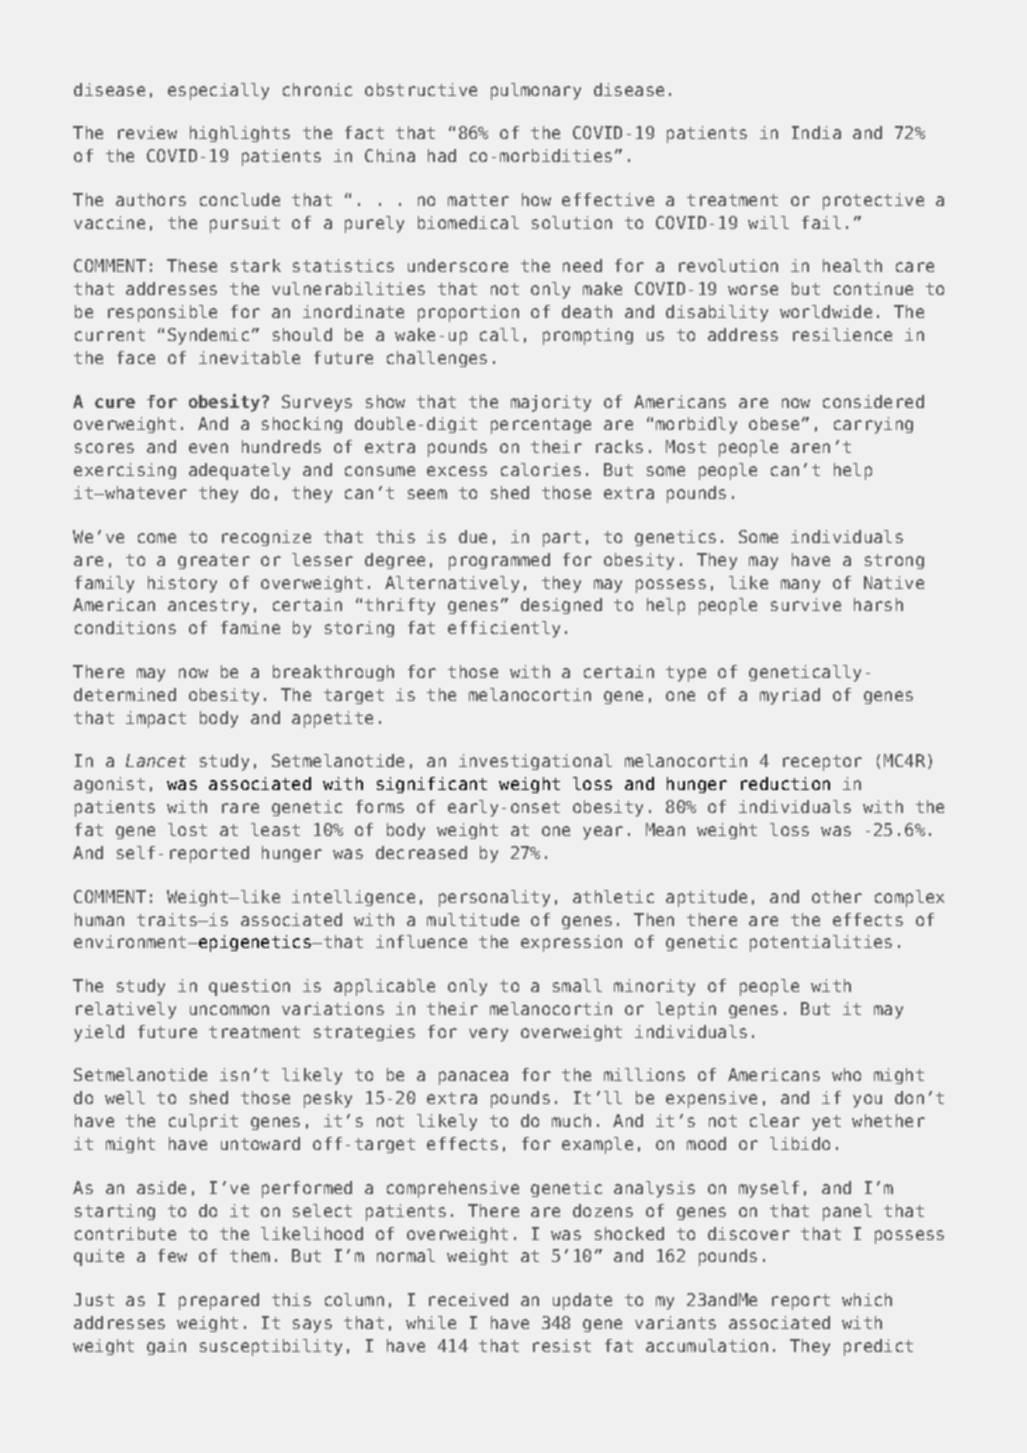  I want to click on India, so click(816, 132).
